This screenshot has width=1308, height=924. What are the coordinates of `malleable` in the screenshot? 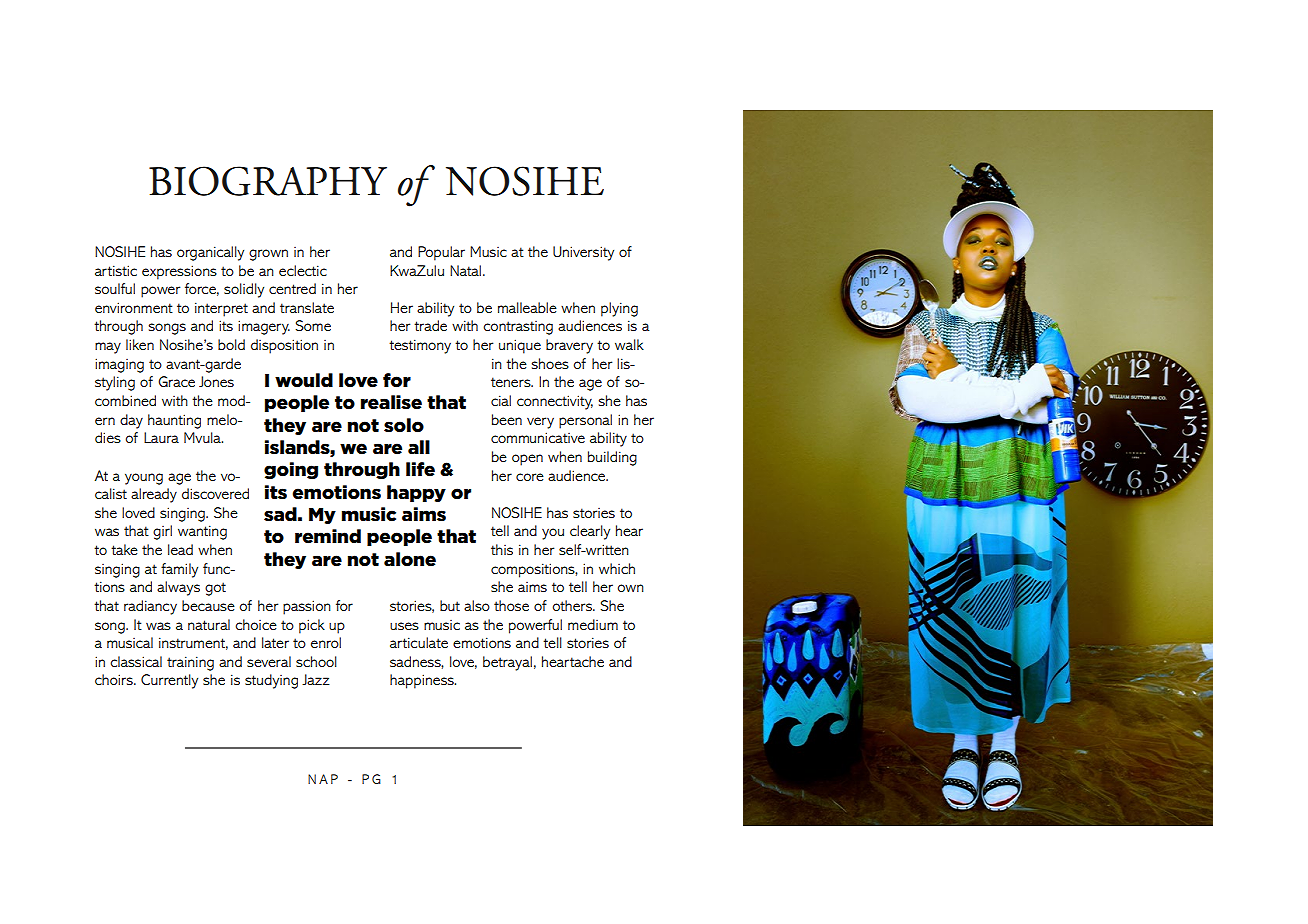 It's located at (527, 307).
